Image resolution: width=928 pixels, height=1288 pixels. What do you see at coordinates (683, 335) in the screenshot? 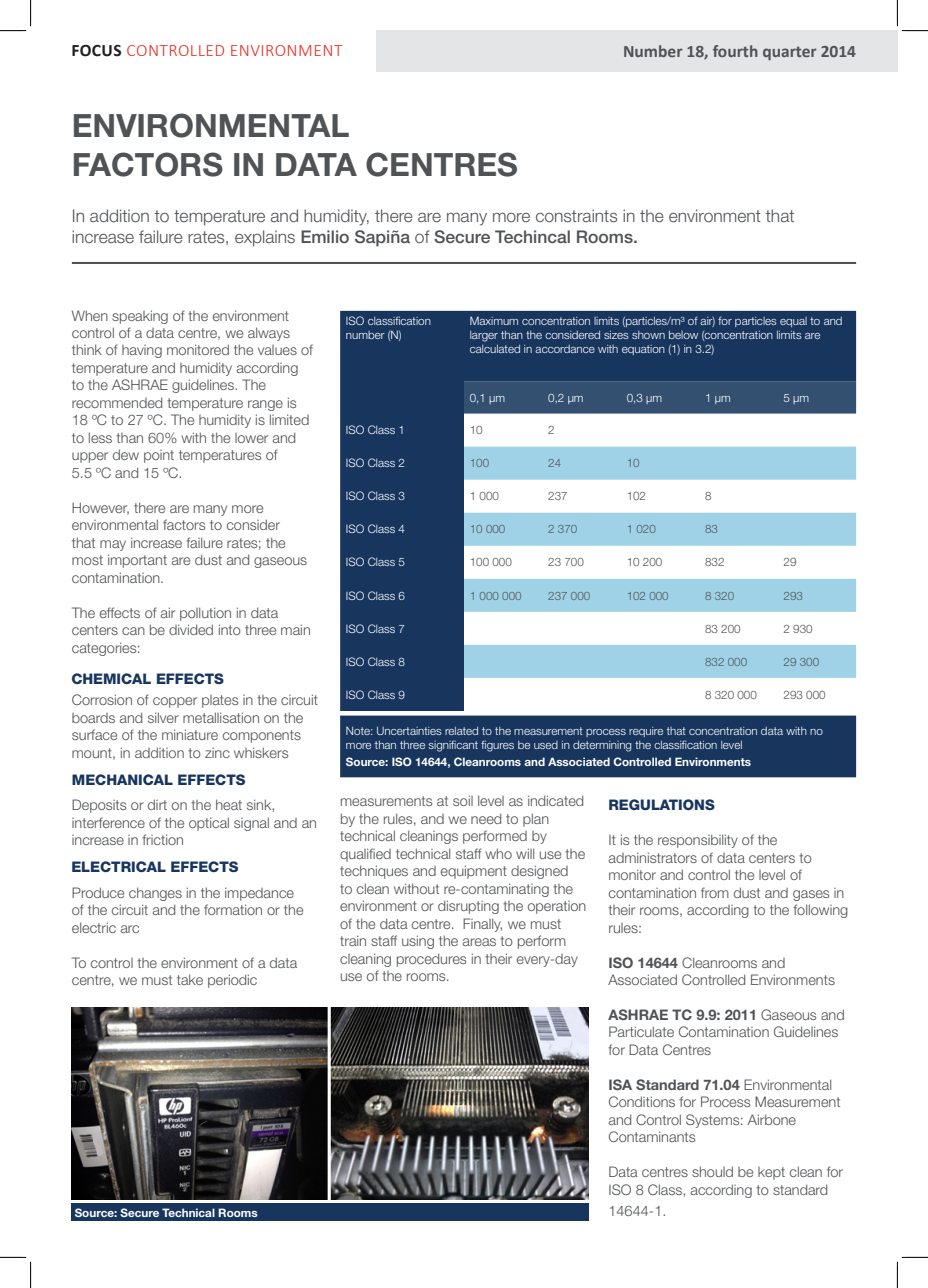
I see `below` at bounding box center [683, 335].
